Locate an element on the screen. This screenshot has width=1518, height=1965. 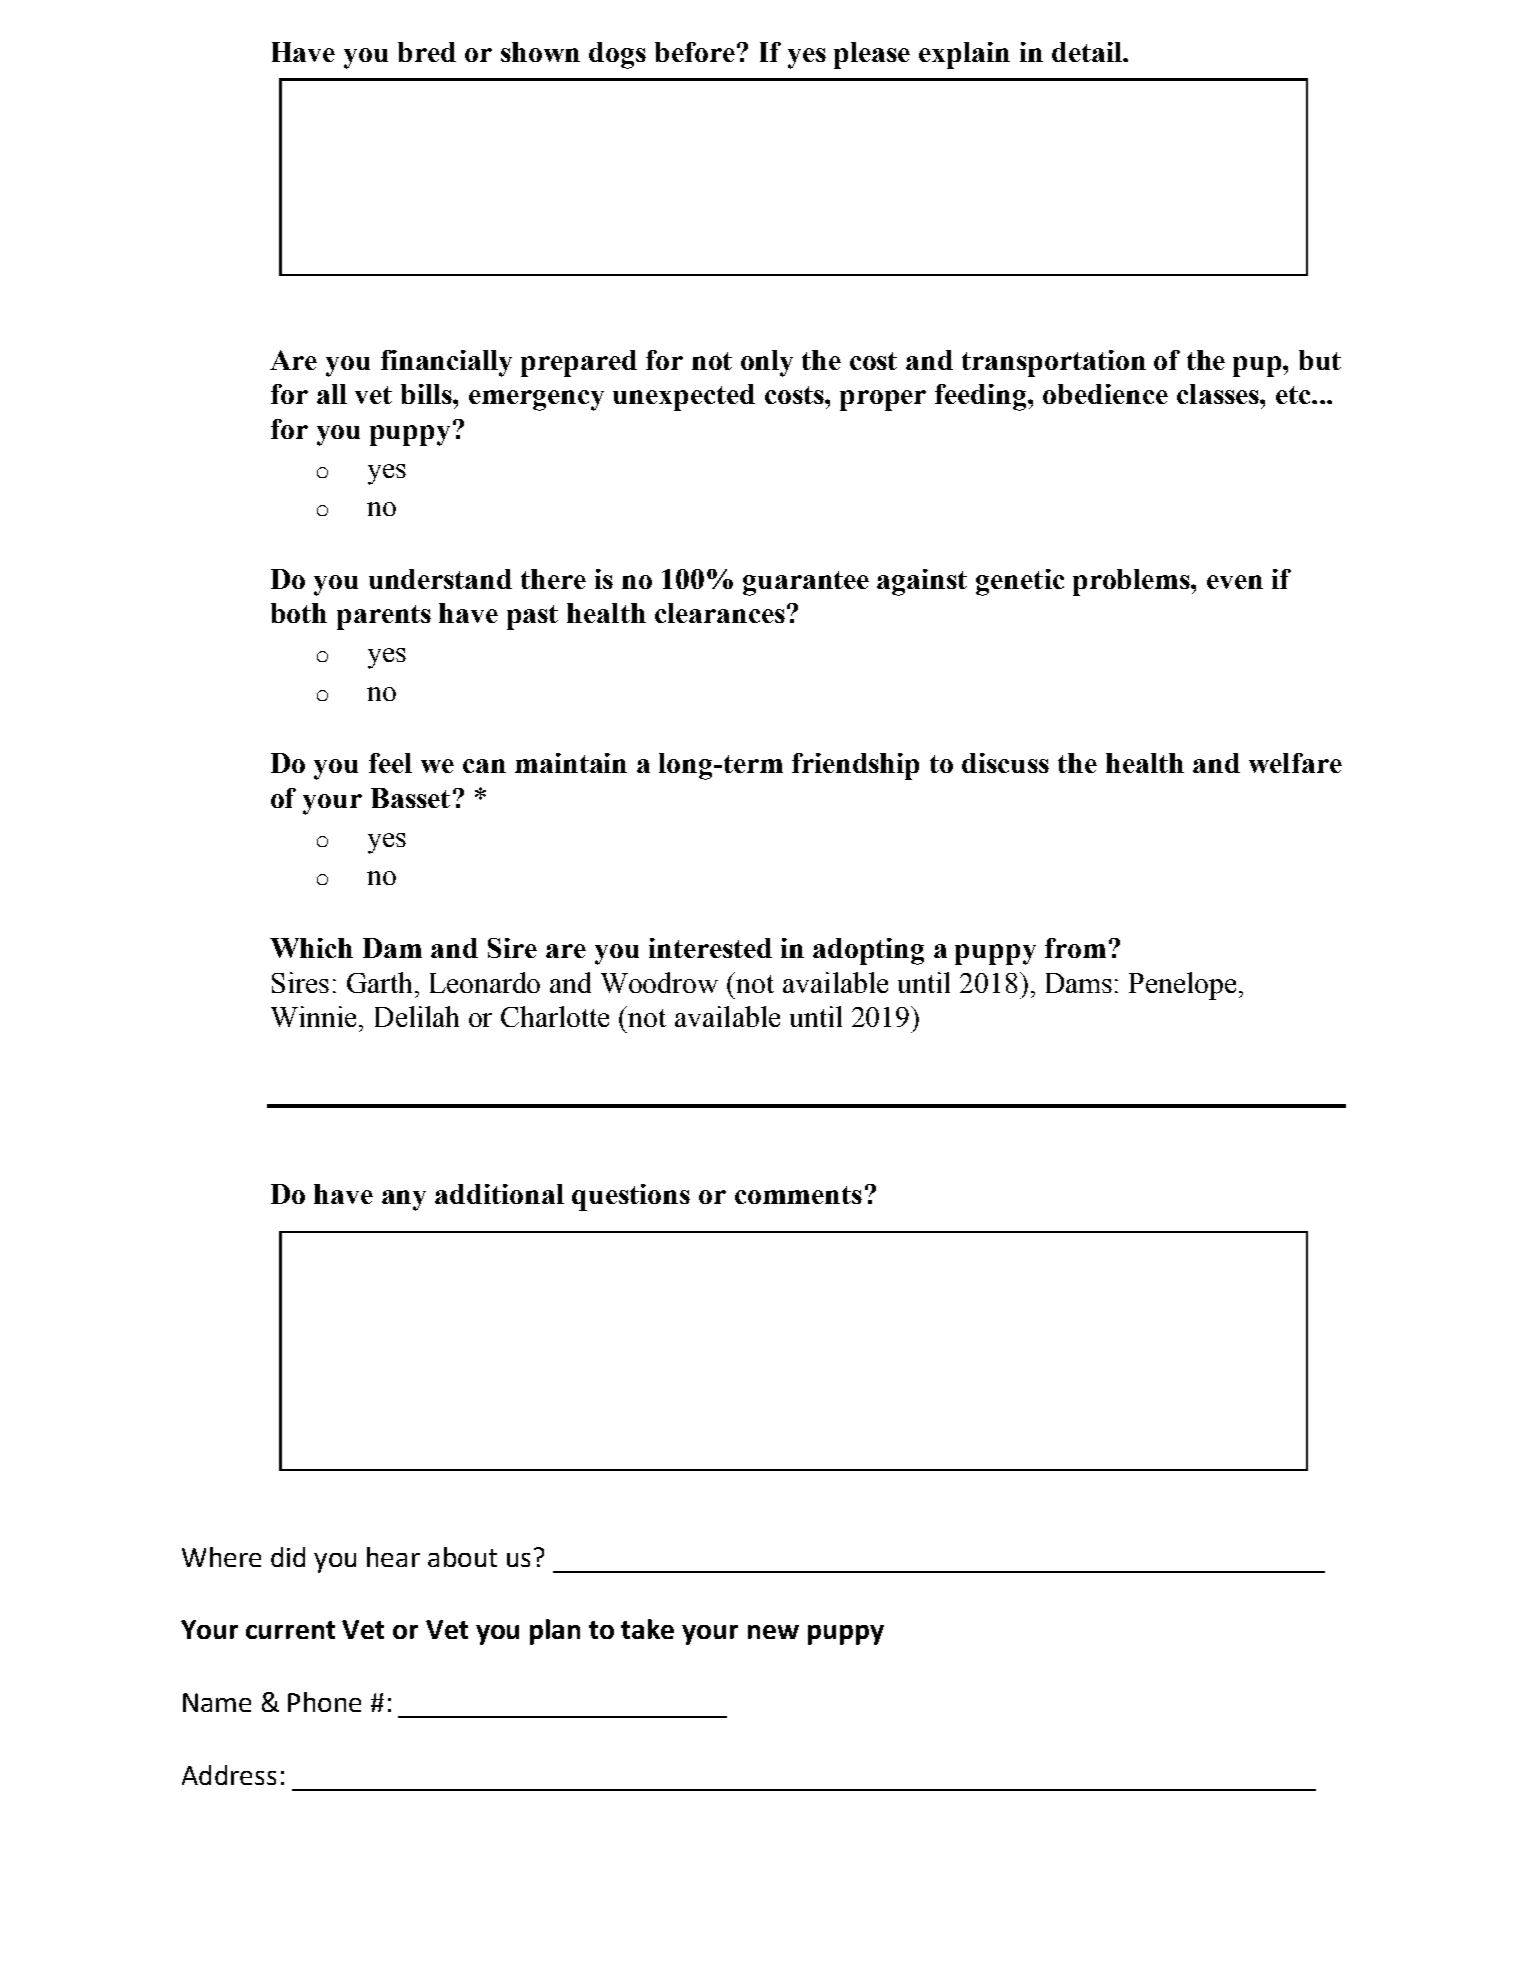
explain is located at coordinates (964, 55).
